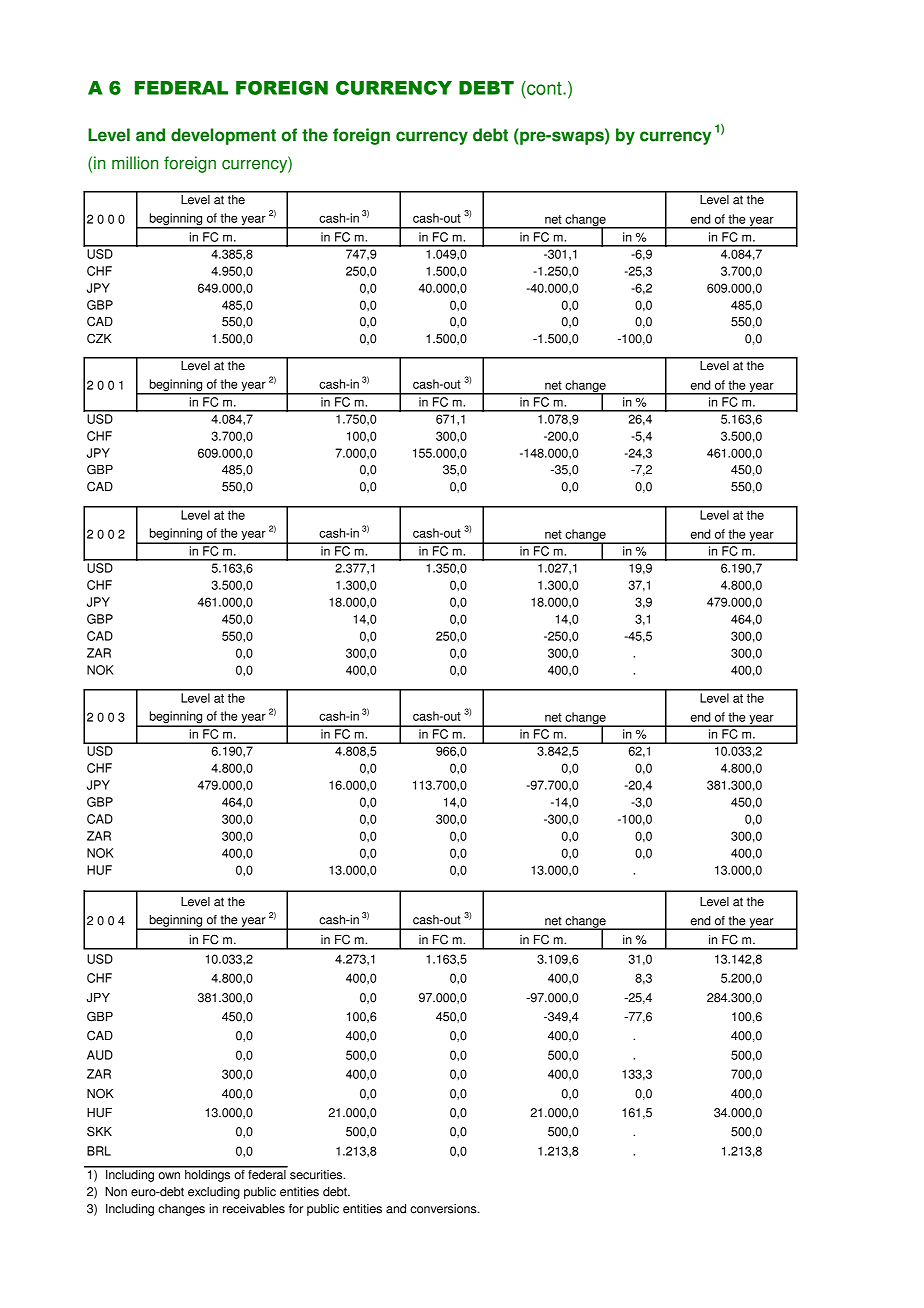 The width and height of the screenshot is (924, 1308). I want to click on securities, so click(317, 1175).
